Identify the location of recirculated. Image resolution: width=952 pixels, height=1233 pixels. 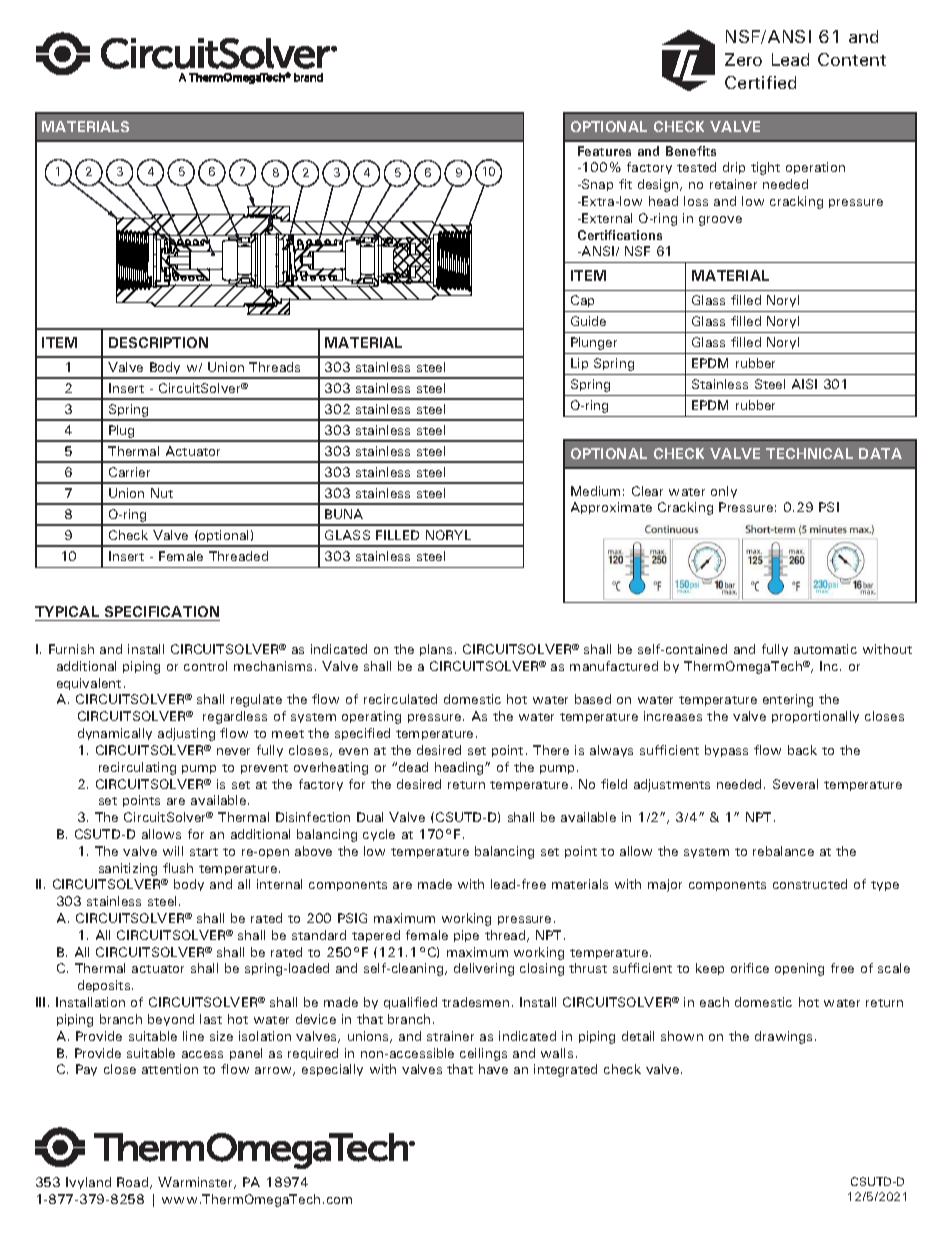
(400, 699).
